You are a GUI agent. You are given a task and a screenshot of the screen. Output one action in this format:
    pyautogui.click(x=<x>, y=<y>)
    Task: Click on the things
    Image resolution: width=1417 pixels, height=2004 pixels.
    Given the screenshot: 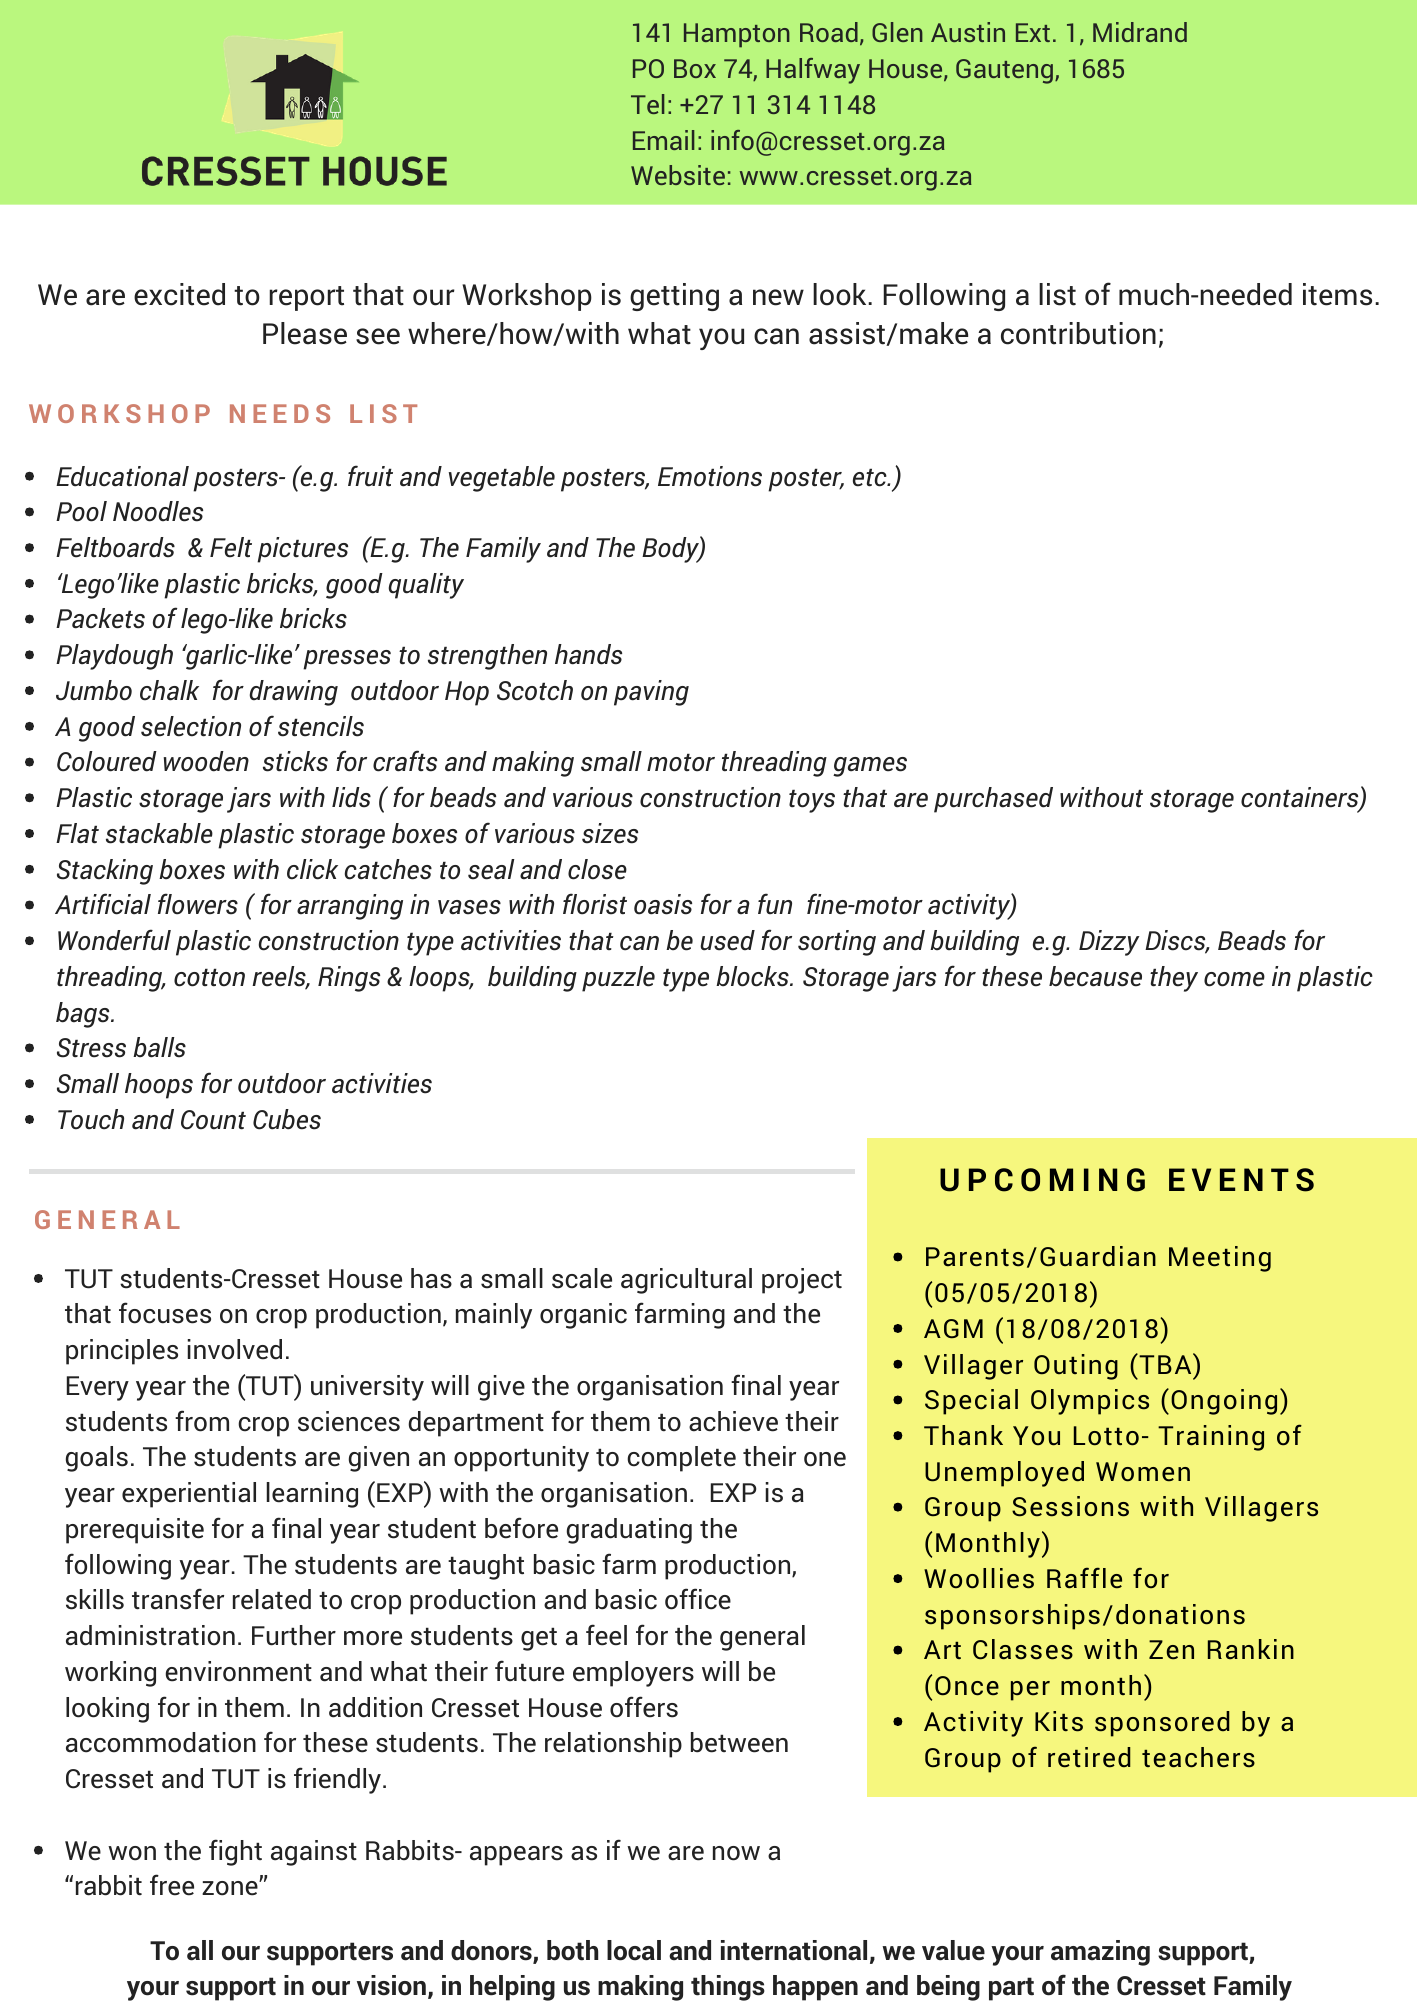 What is the action you would take?
    pyautogui.click(x=728, y=1988)
